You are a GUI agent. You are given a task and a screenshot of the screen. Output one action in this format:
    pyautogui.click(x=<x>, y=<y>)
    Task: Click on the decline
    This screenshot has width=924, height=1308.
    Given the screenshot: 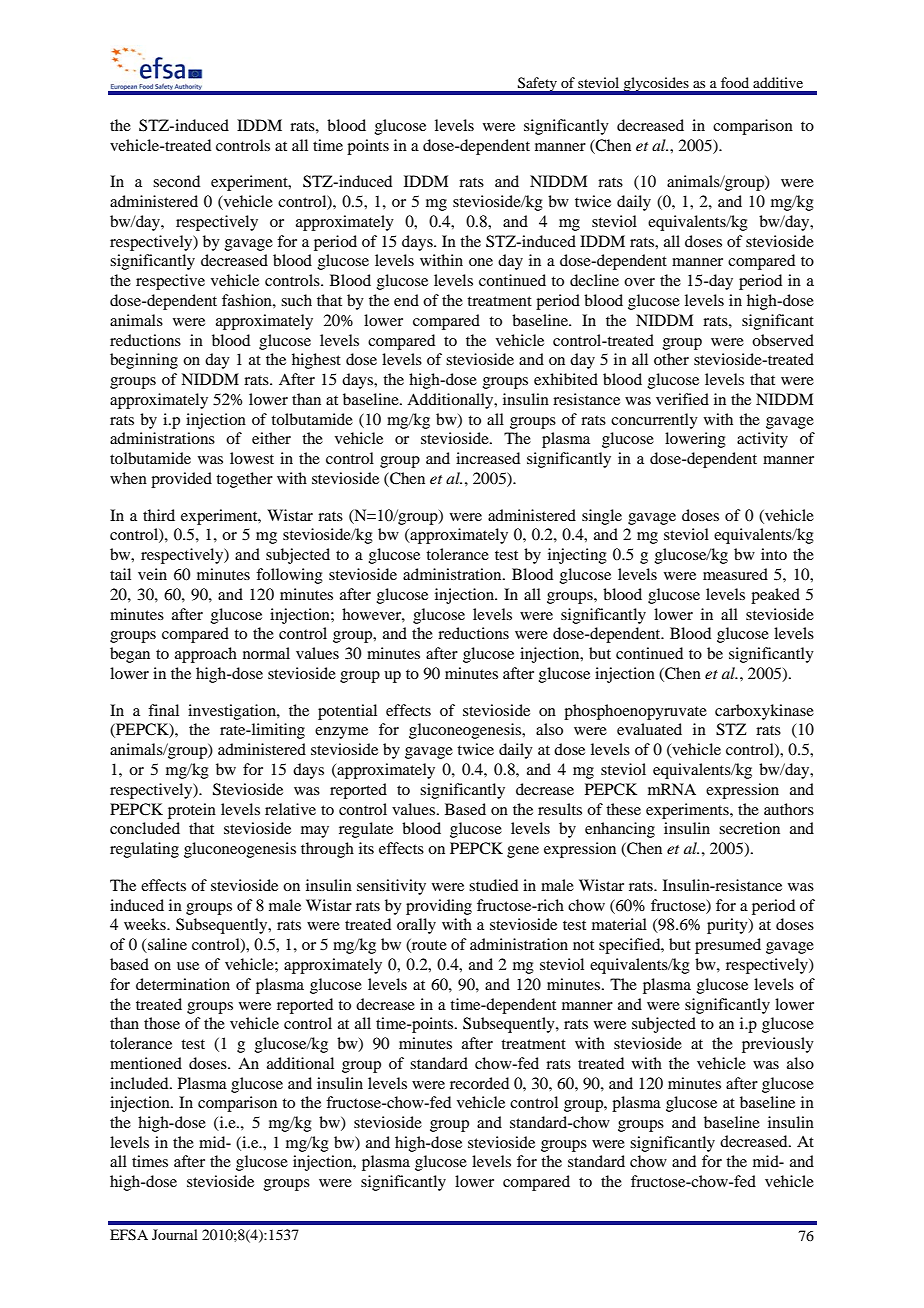 What is the action you would take?
    pyautogui.click(x=594, y=280)
